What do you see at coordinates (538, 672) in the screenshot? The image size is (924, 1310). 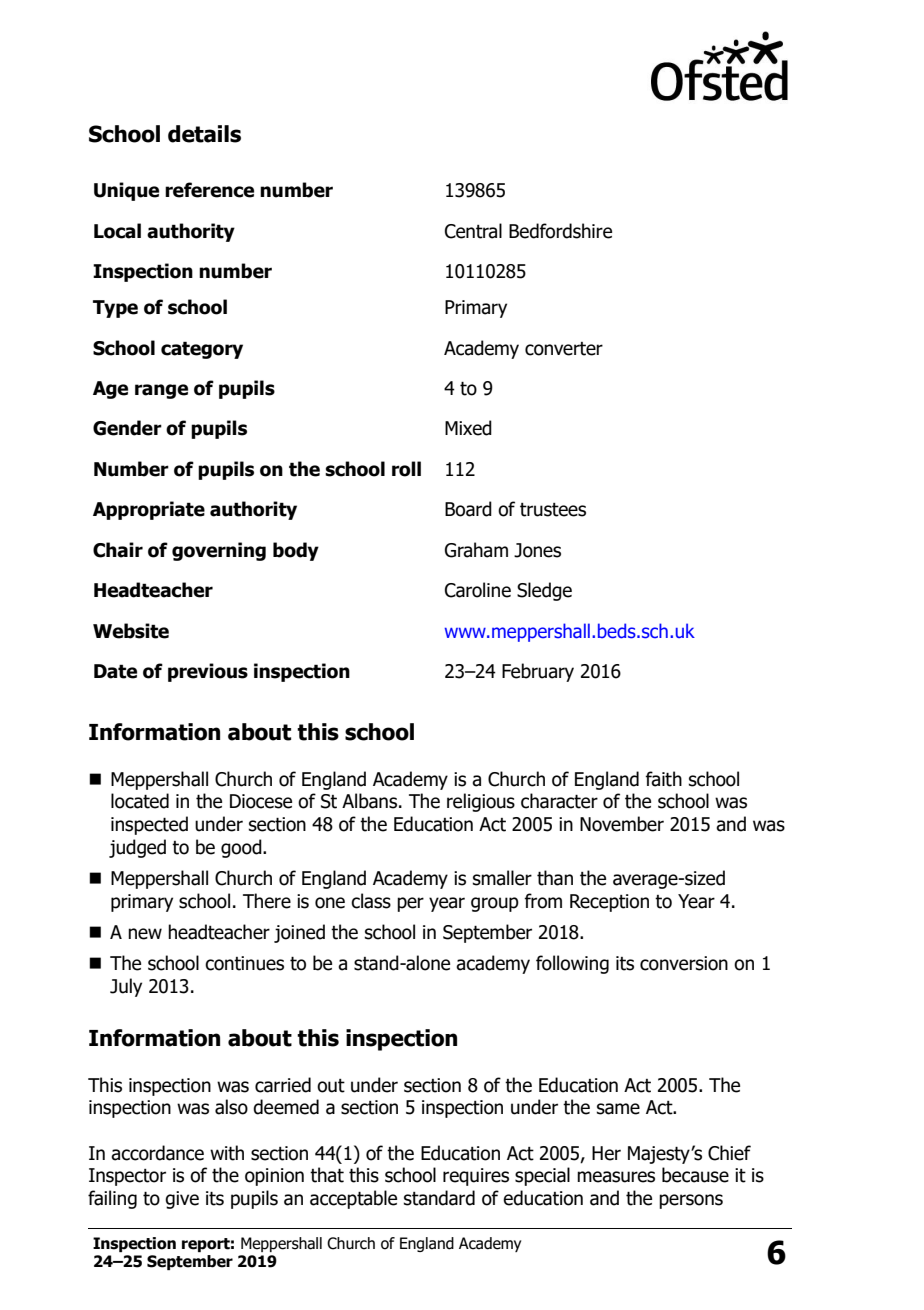 I see `February` at bounding box center [538, 672].
